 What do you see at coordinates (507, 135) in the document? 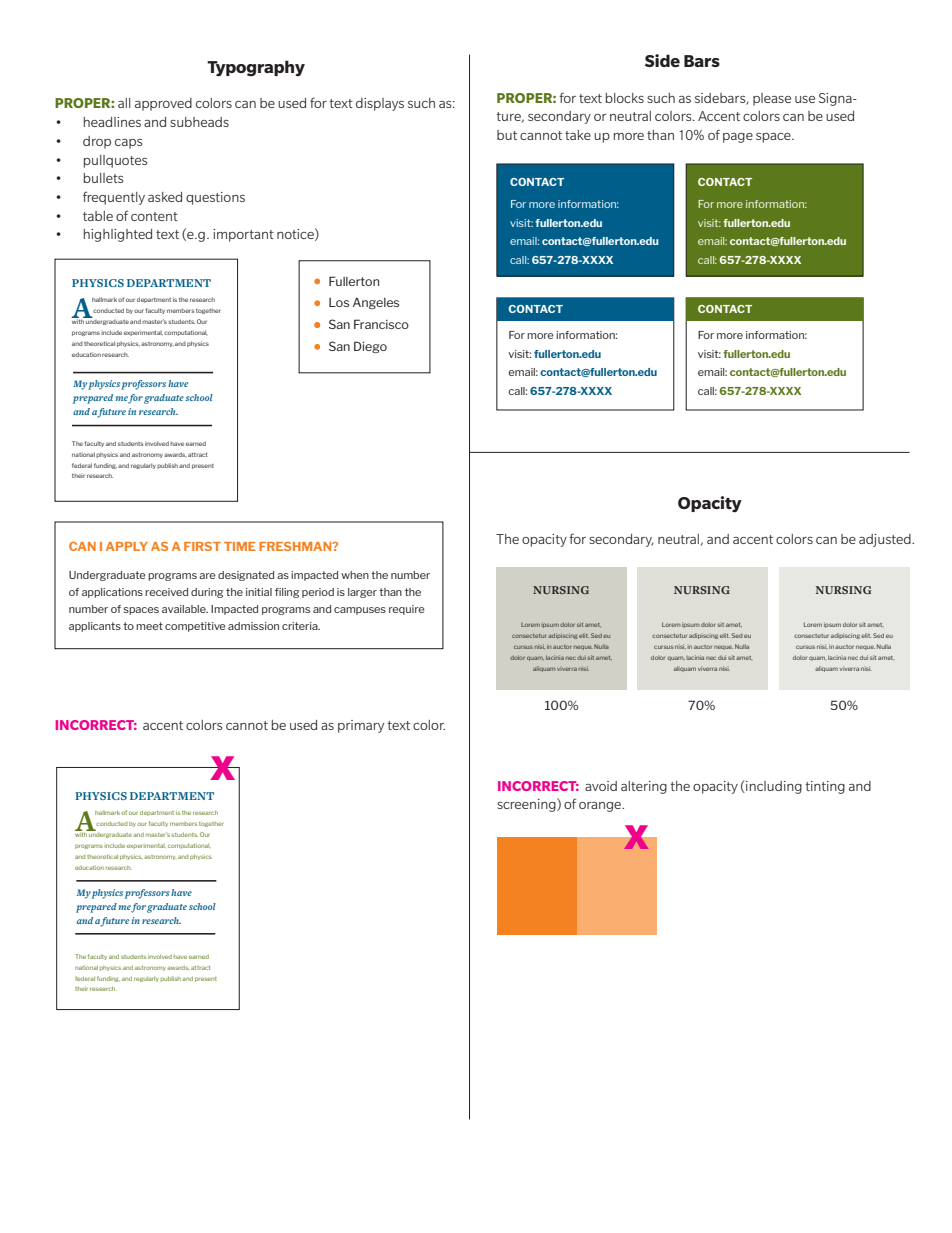
I see `but` at bounding box center [507, 135].
